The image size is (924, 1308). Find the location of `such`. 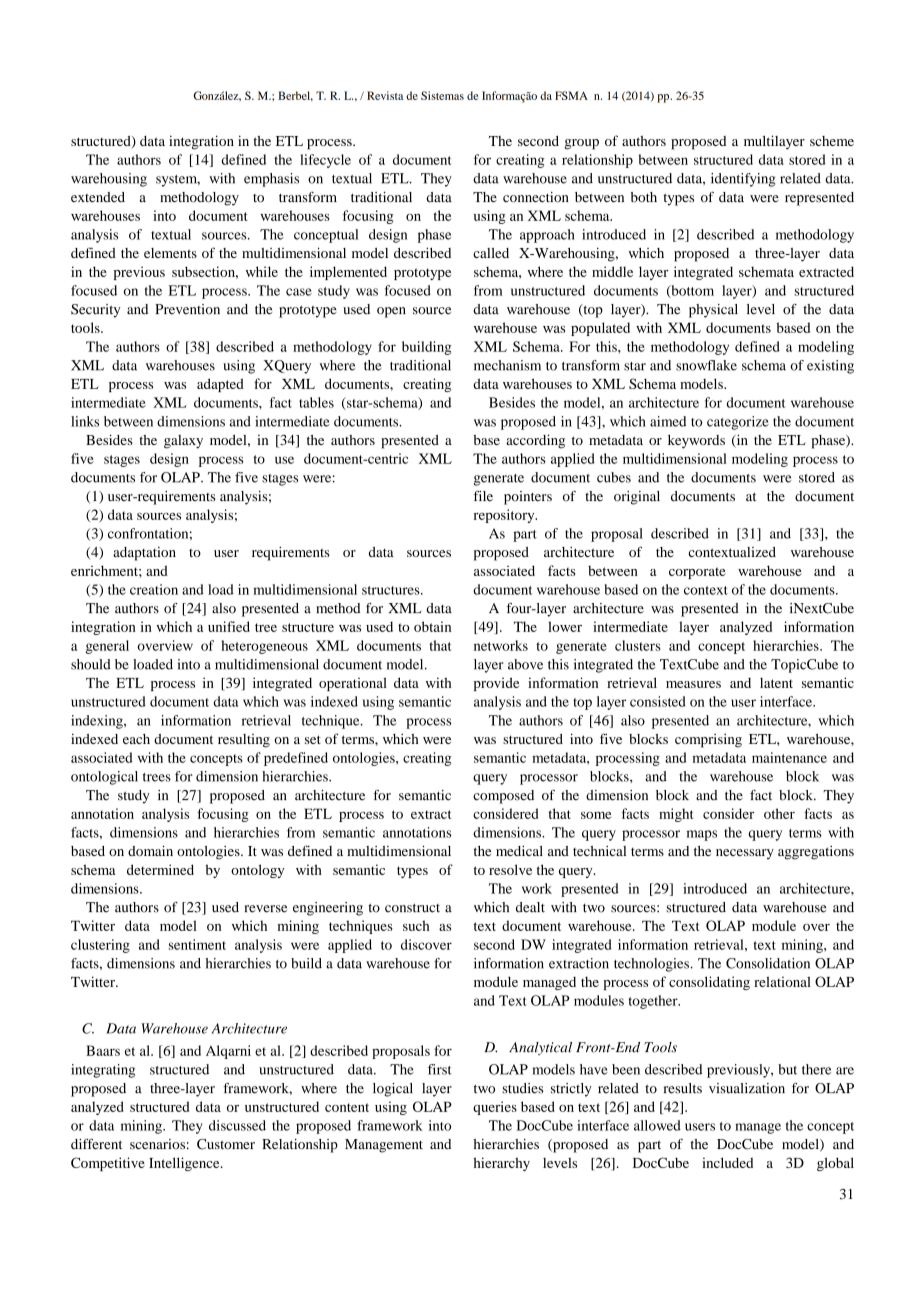

such is located at coordinates (416, 925).
